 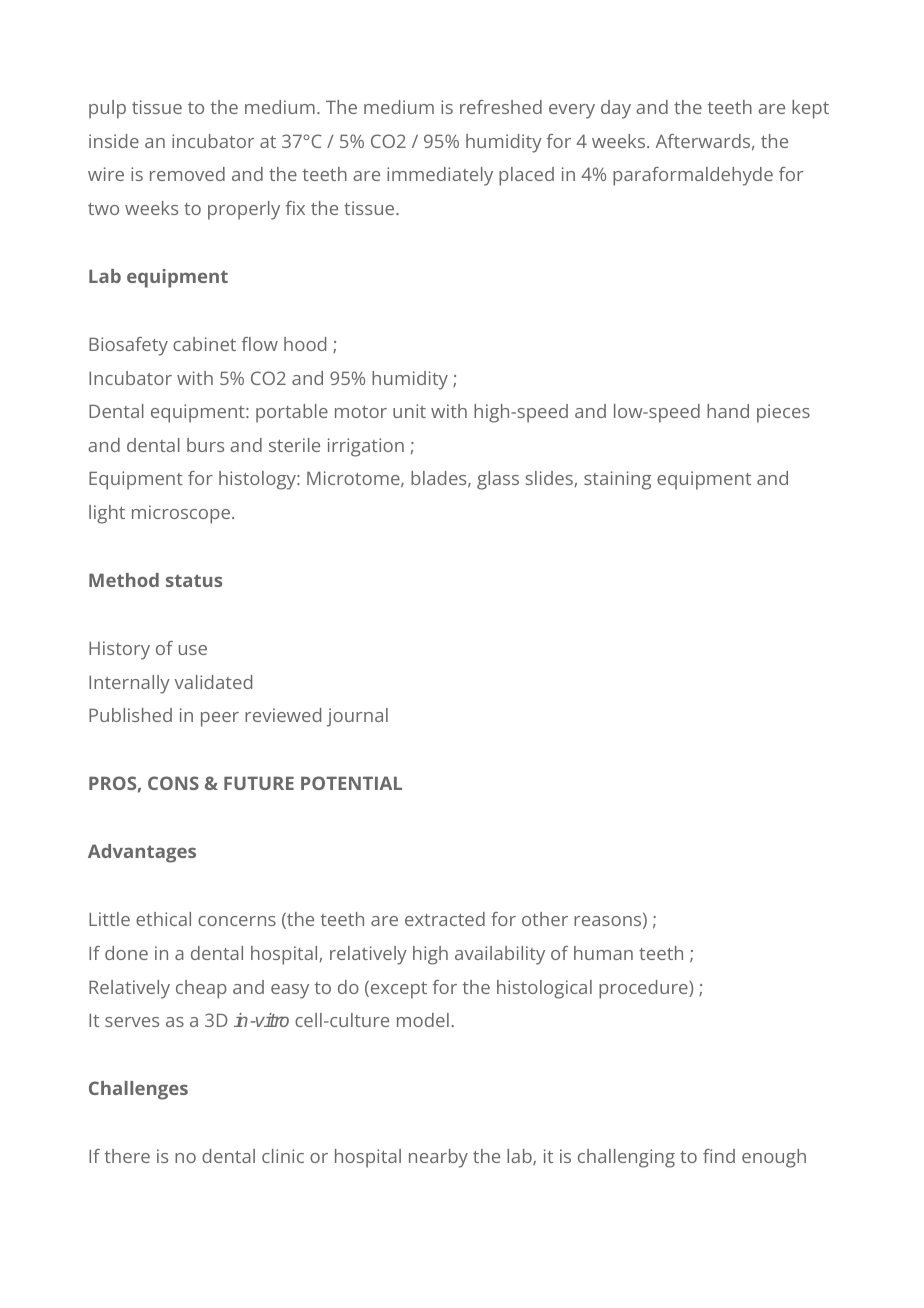 I want to click on peer, so click(x=220, y=719).
